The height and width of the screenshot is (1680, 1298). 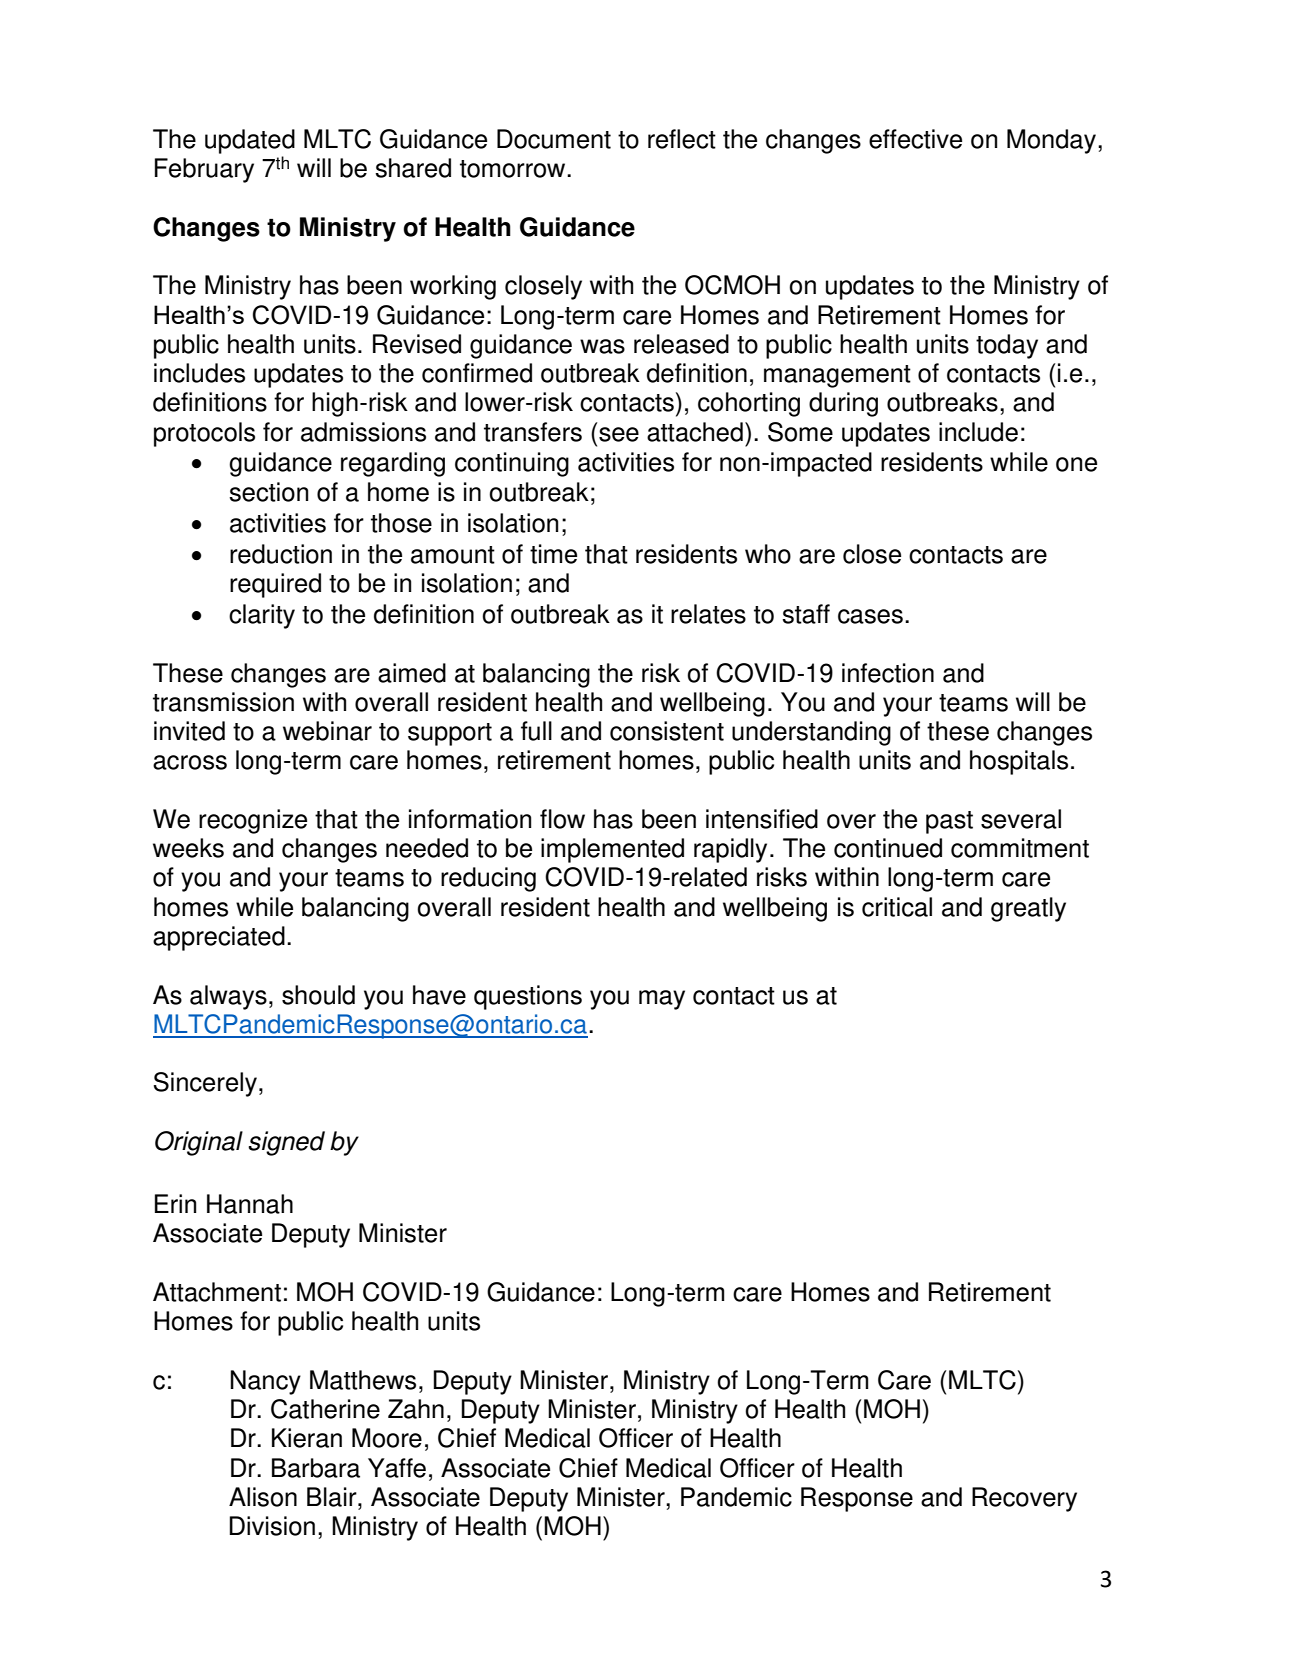 I want to click on Yaffe, so click(x=397, y=1468).
